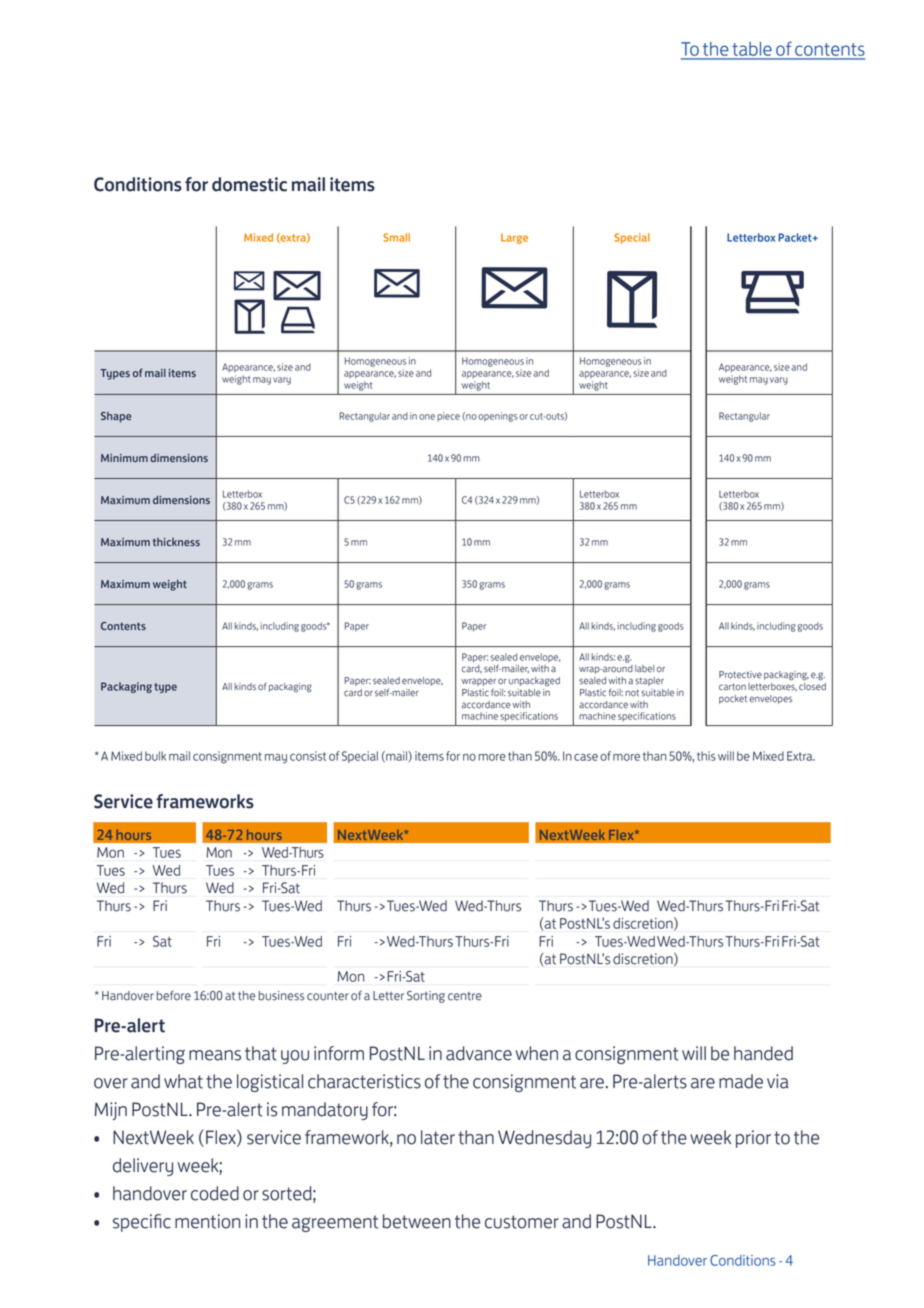 This image has width=924, height=1308. I want to click on Packet, so click(796, 237).
